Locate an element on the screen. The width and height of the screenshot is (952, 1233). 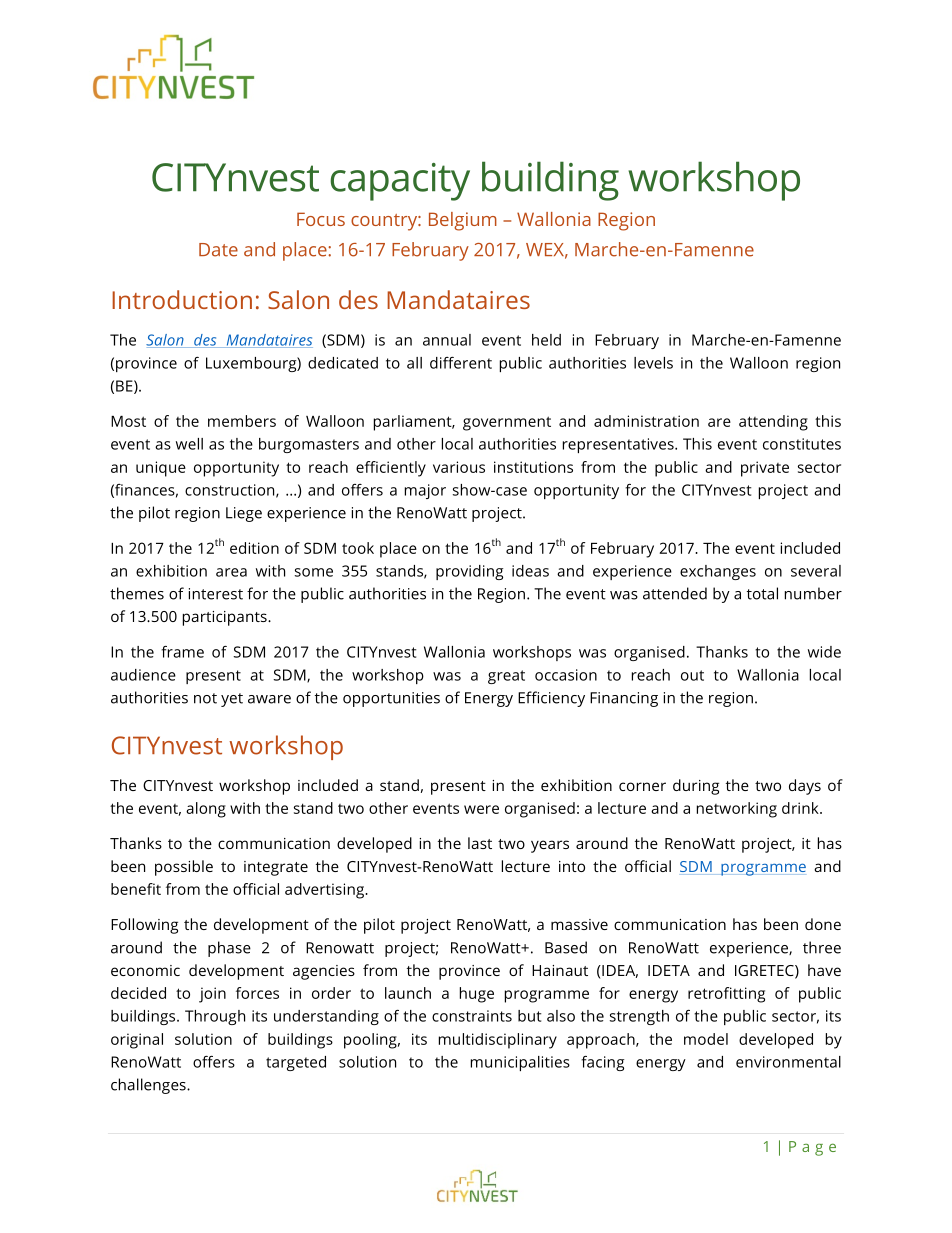
challenges is located at coordinates (149, 1086).
